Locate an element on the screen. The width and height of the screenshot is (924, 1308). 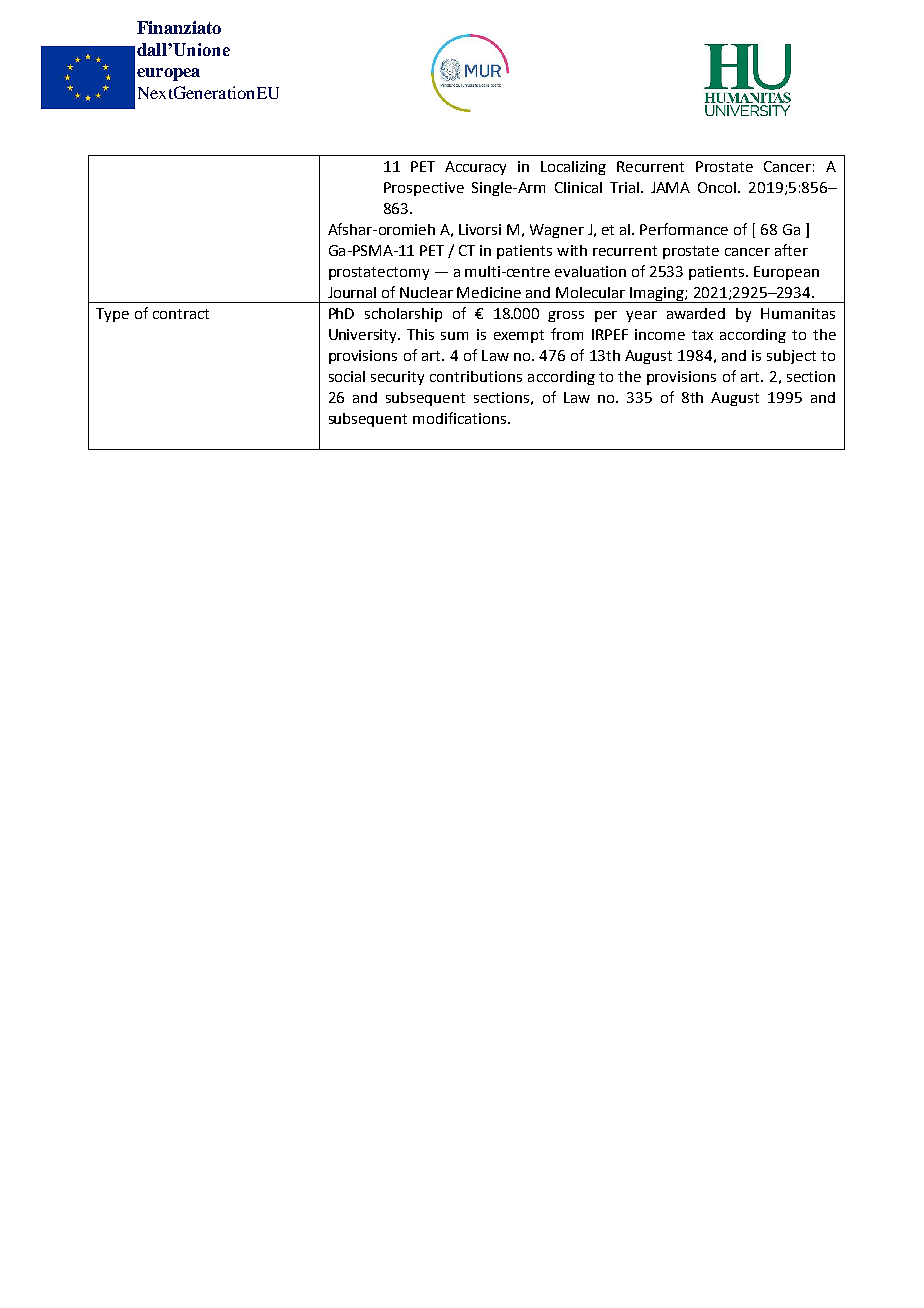
JAMA is located at coordinates (670, 187).
